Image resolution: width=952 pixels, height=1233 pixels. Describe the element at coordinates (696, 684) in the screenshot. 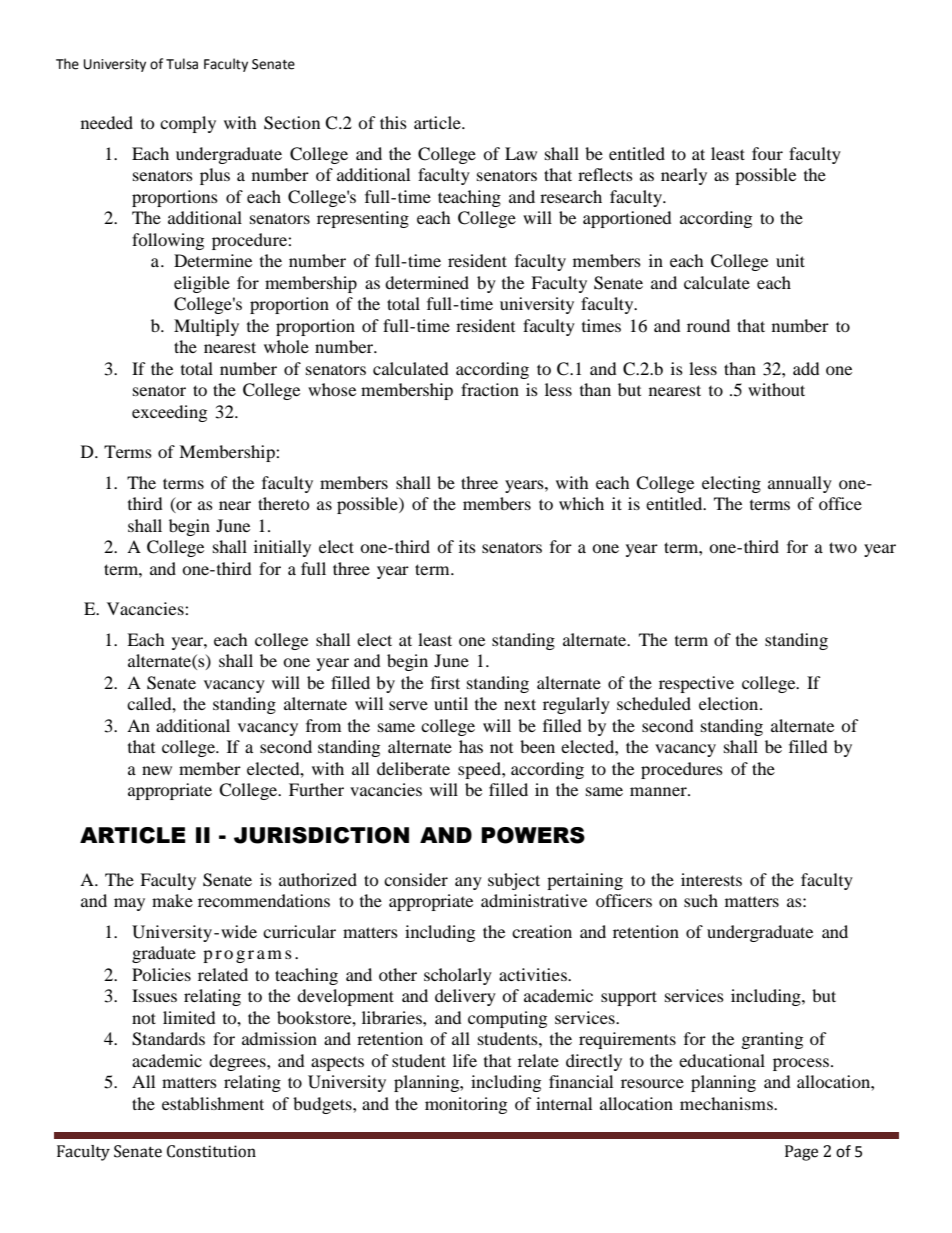

I see `respective` at that location.
